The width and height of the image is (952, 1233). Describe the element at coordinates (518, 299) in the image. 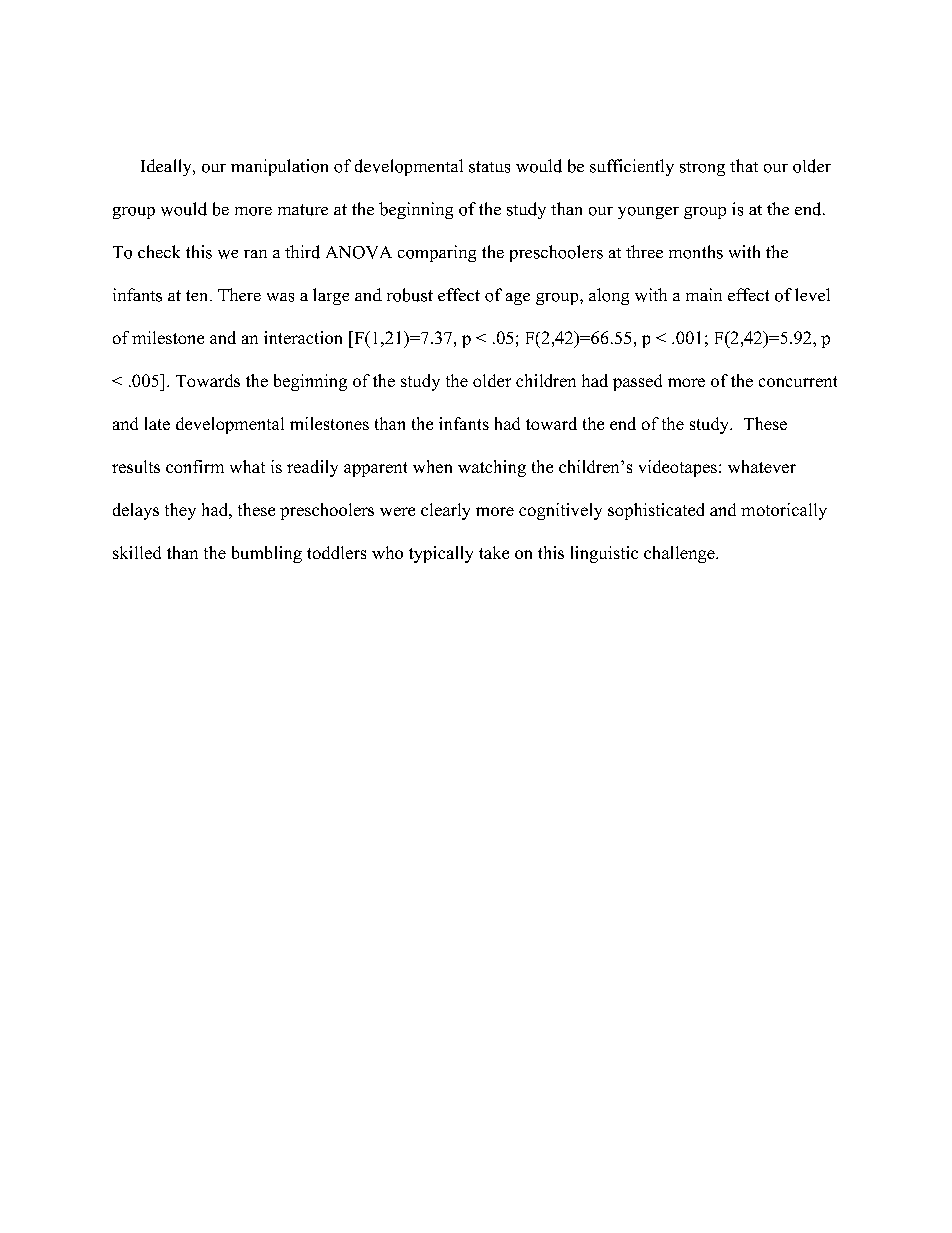

I see `age` at that location.
